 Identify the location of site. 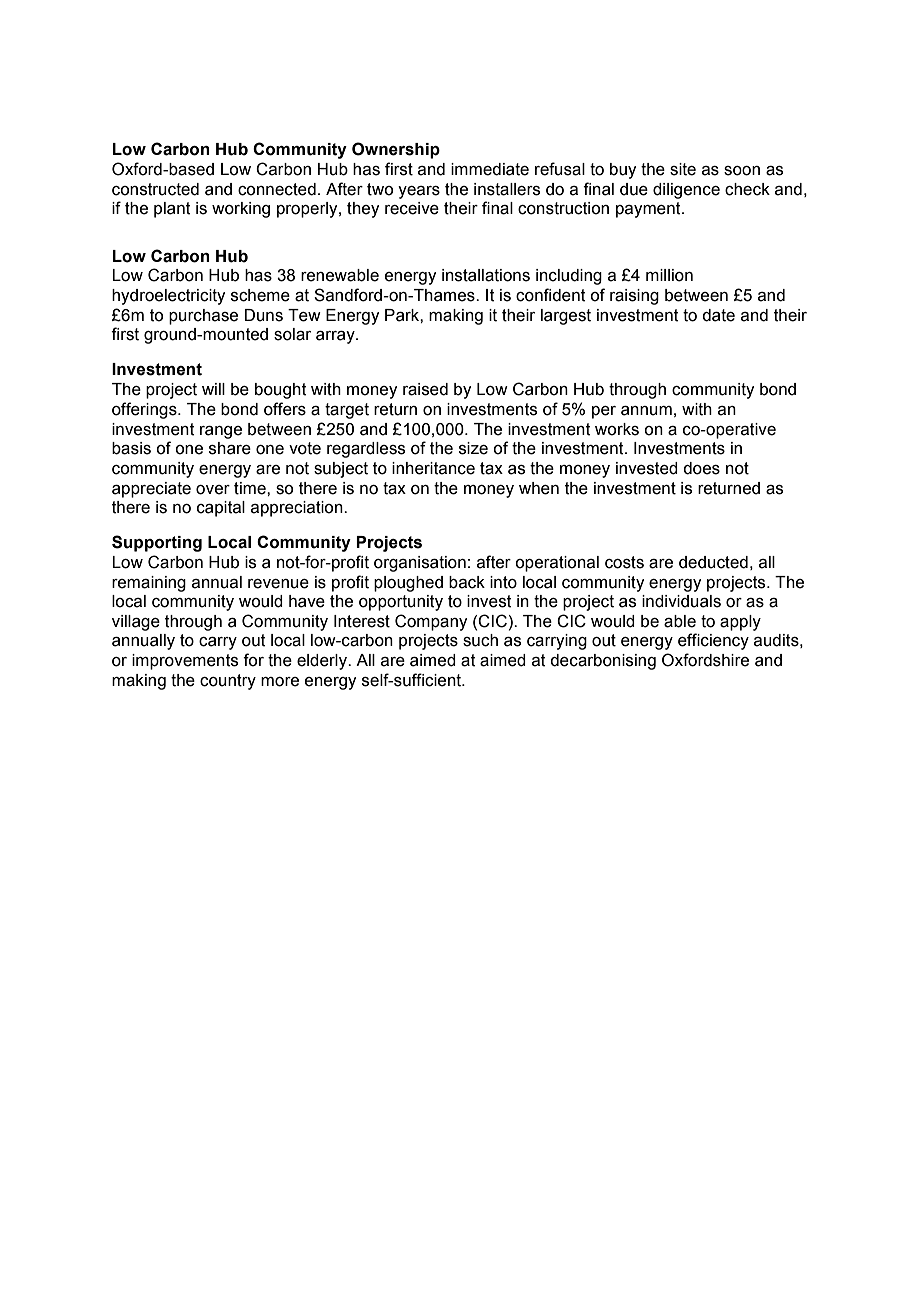
(683, 169).
